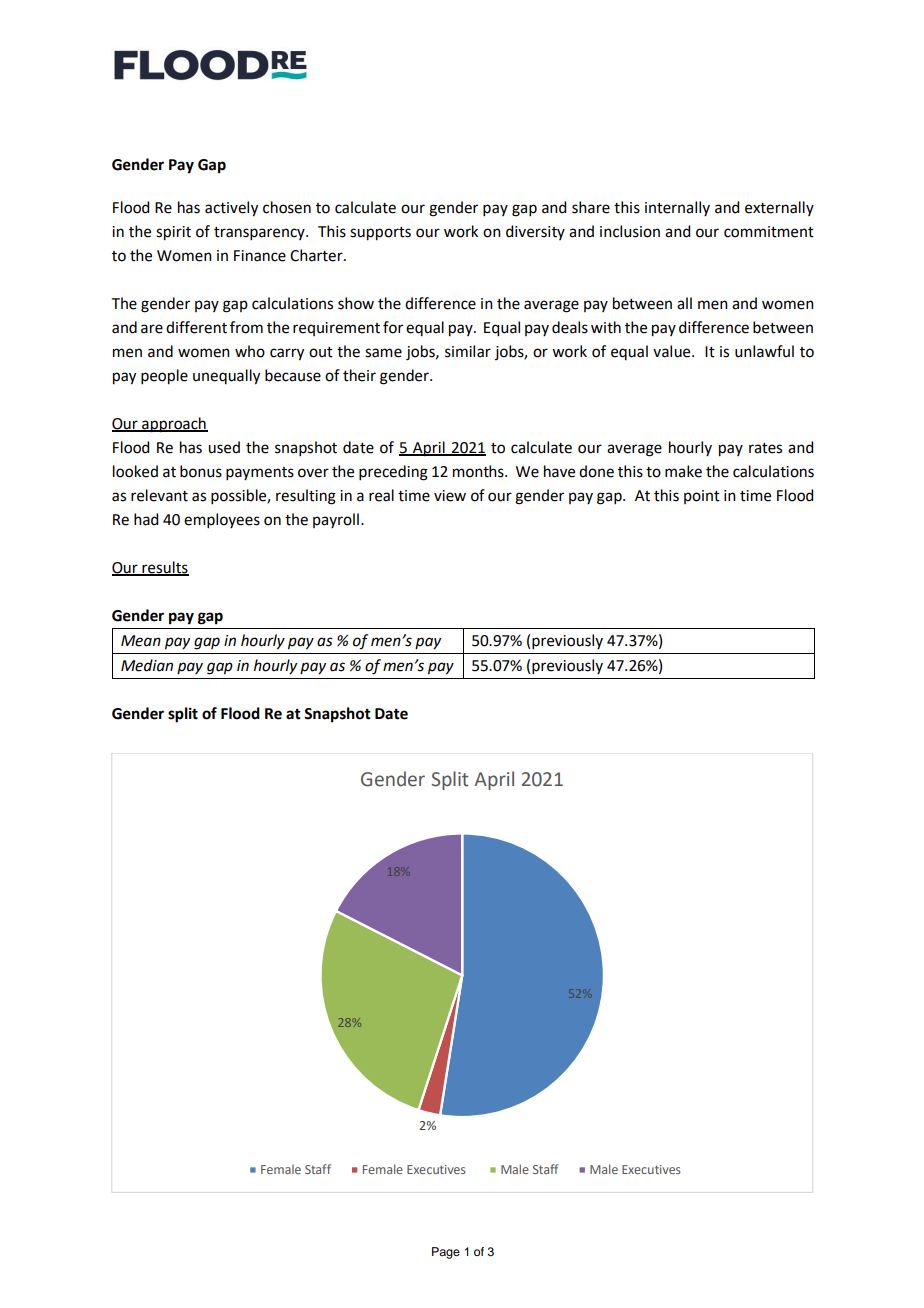 The image size is (924, 1308). What do you see at coordinates (147, 665) in the page?
I see `Median` at bounding box center [147, 665].
